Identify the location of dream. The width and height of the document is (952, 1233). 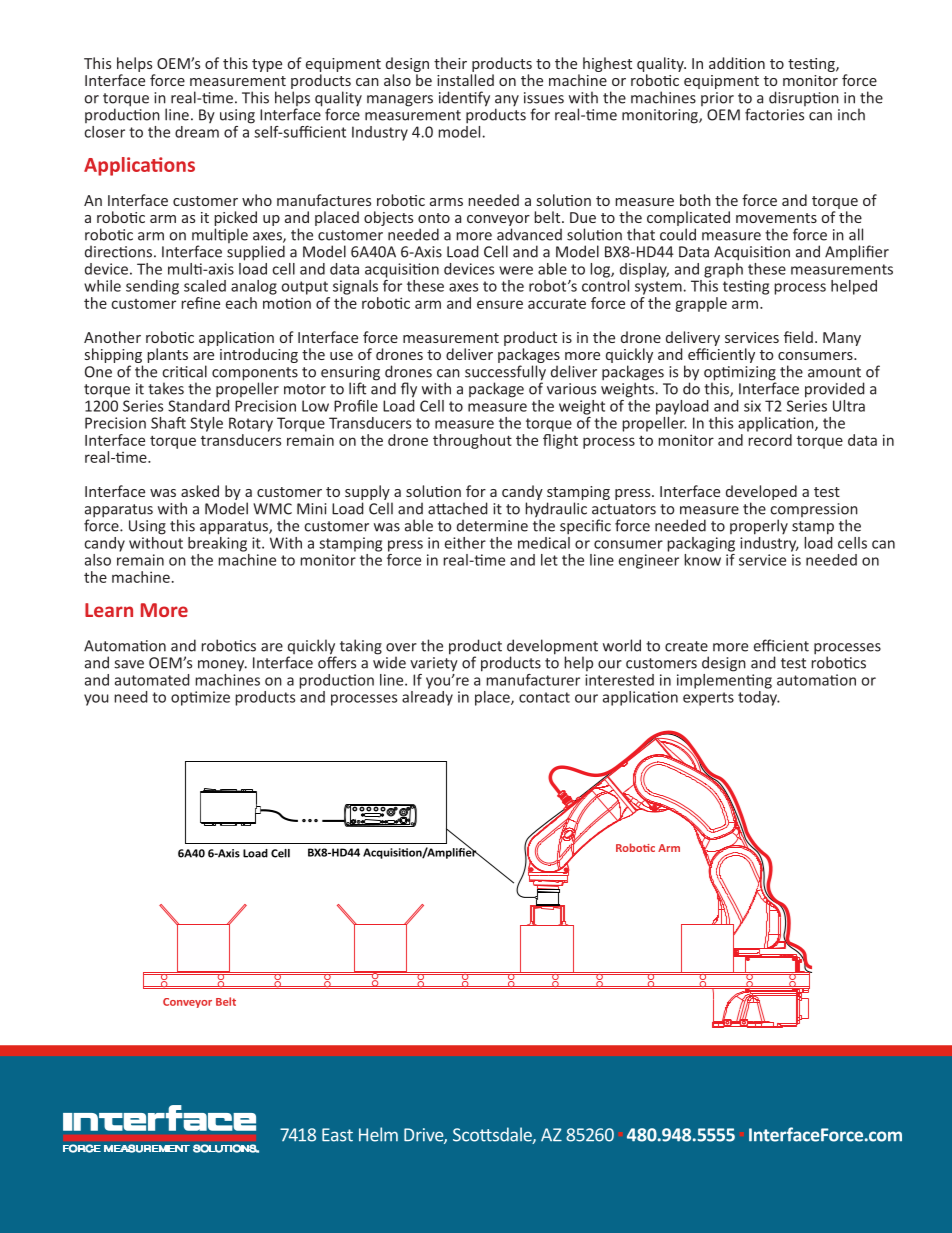
(197, 132).
